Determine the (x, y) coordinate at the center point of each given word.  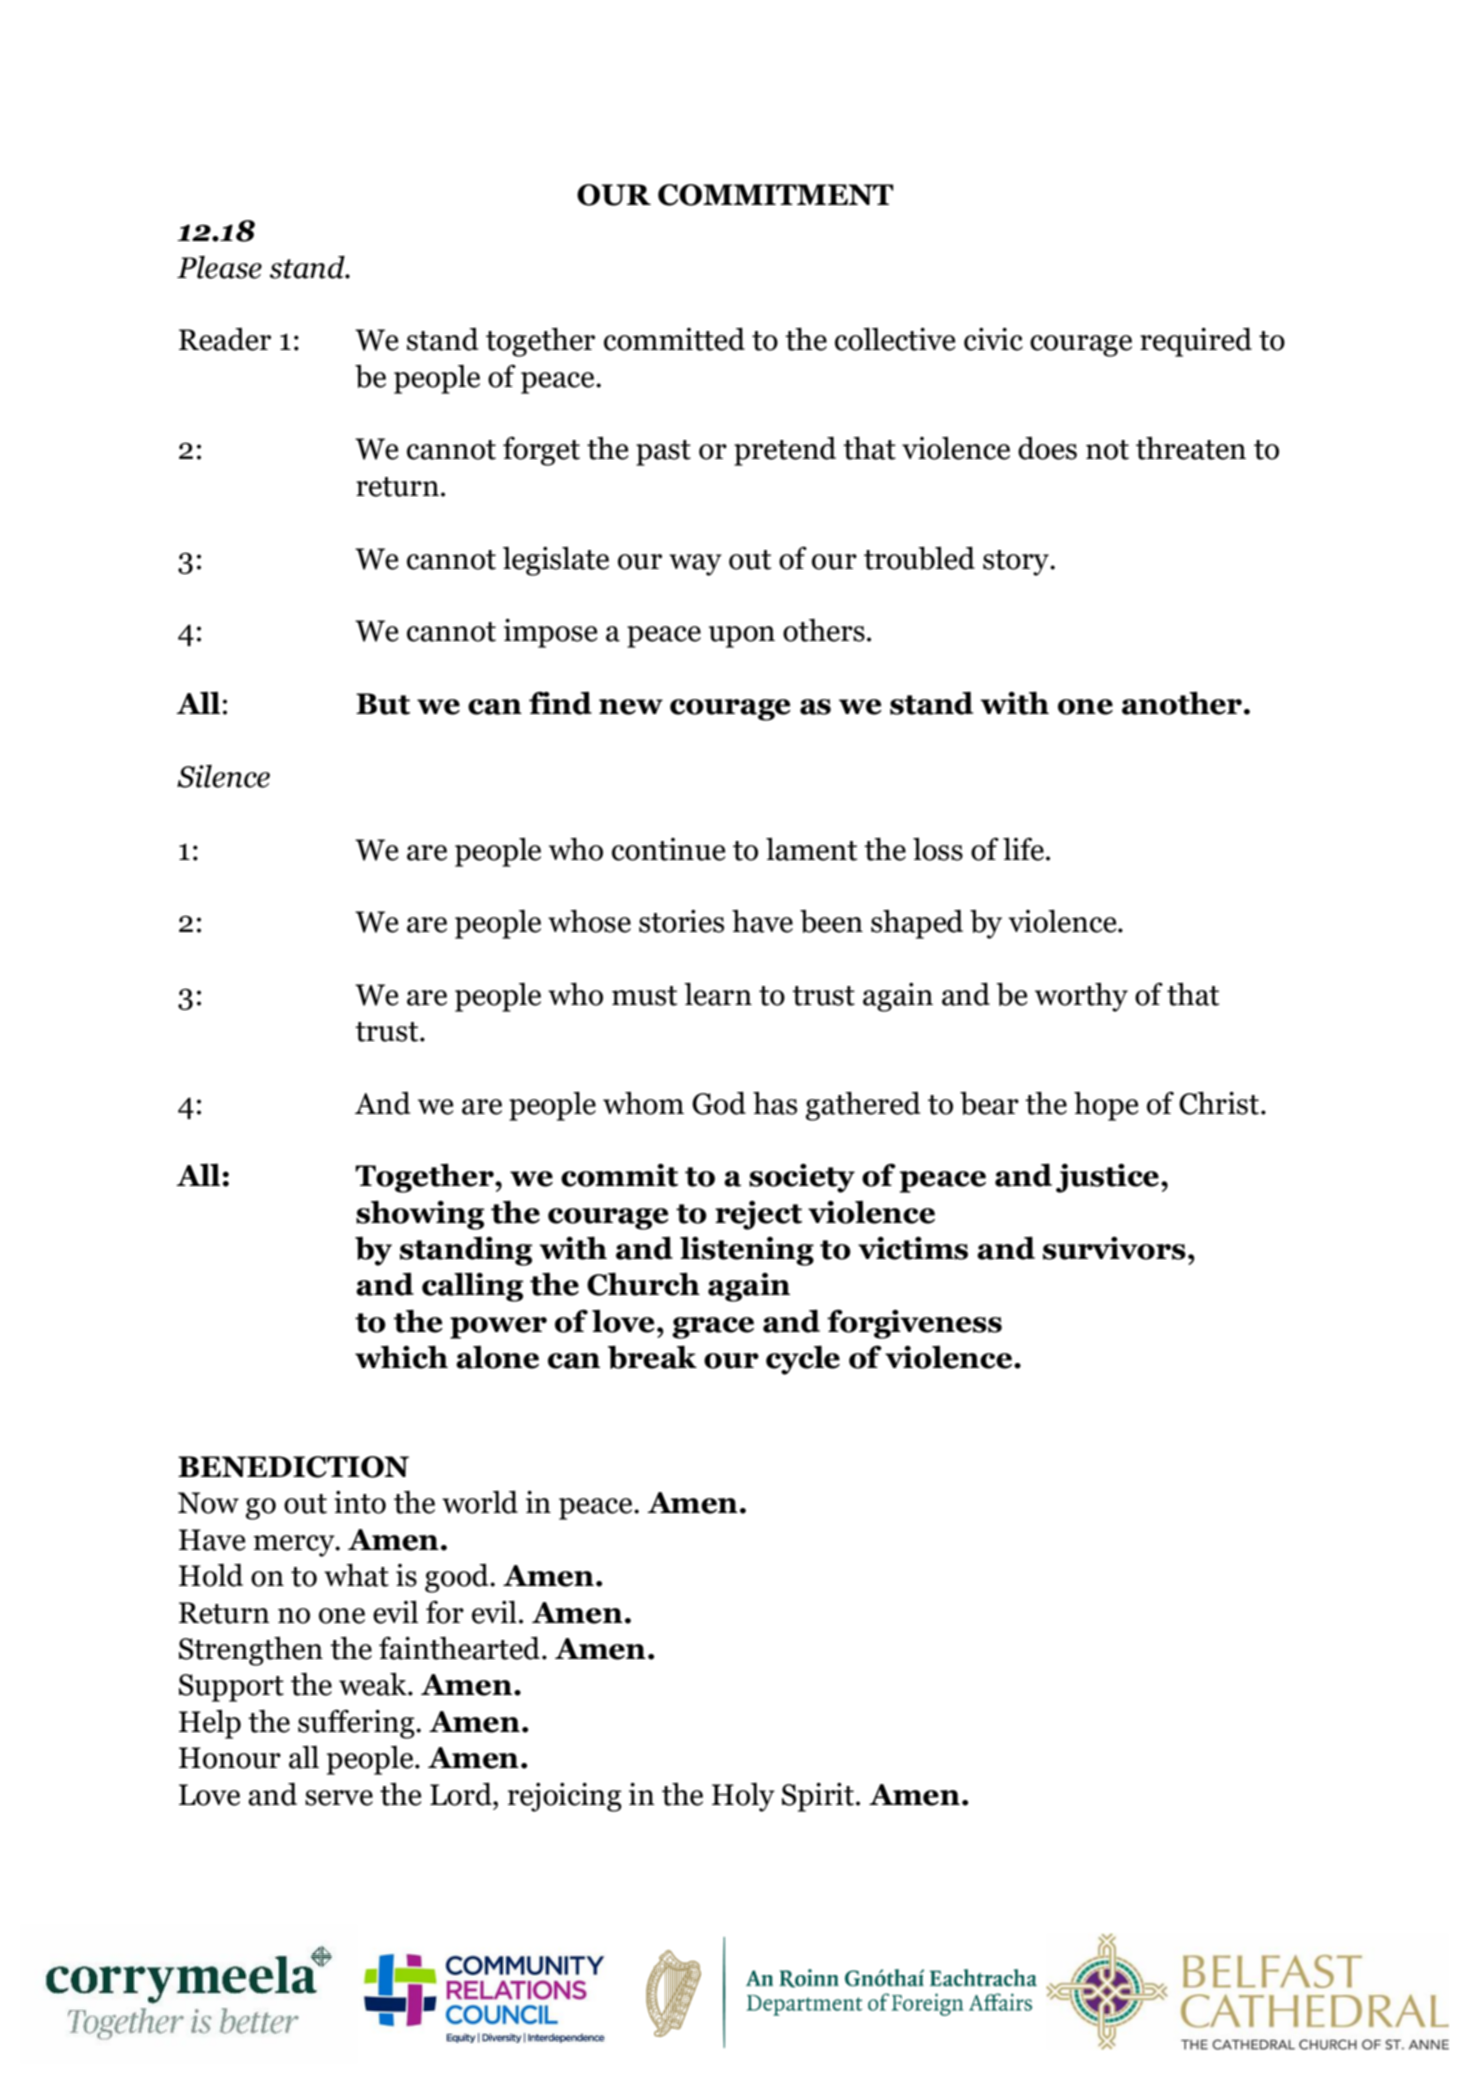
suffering (357, 1724)
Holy (743, 1797)
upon (742, 637)
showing (420, 1215)
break (652, 1357)
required (1196, 342)
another (1182, 703)
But (383, 704)
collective (895, 339)
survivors (1114, 1248)
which (401, 1357)
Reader (225, 339)
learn (718, 994)
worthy (1081, 997)
